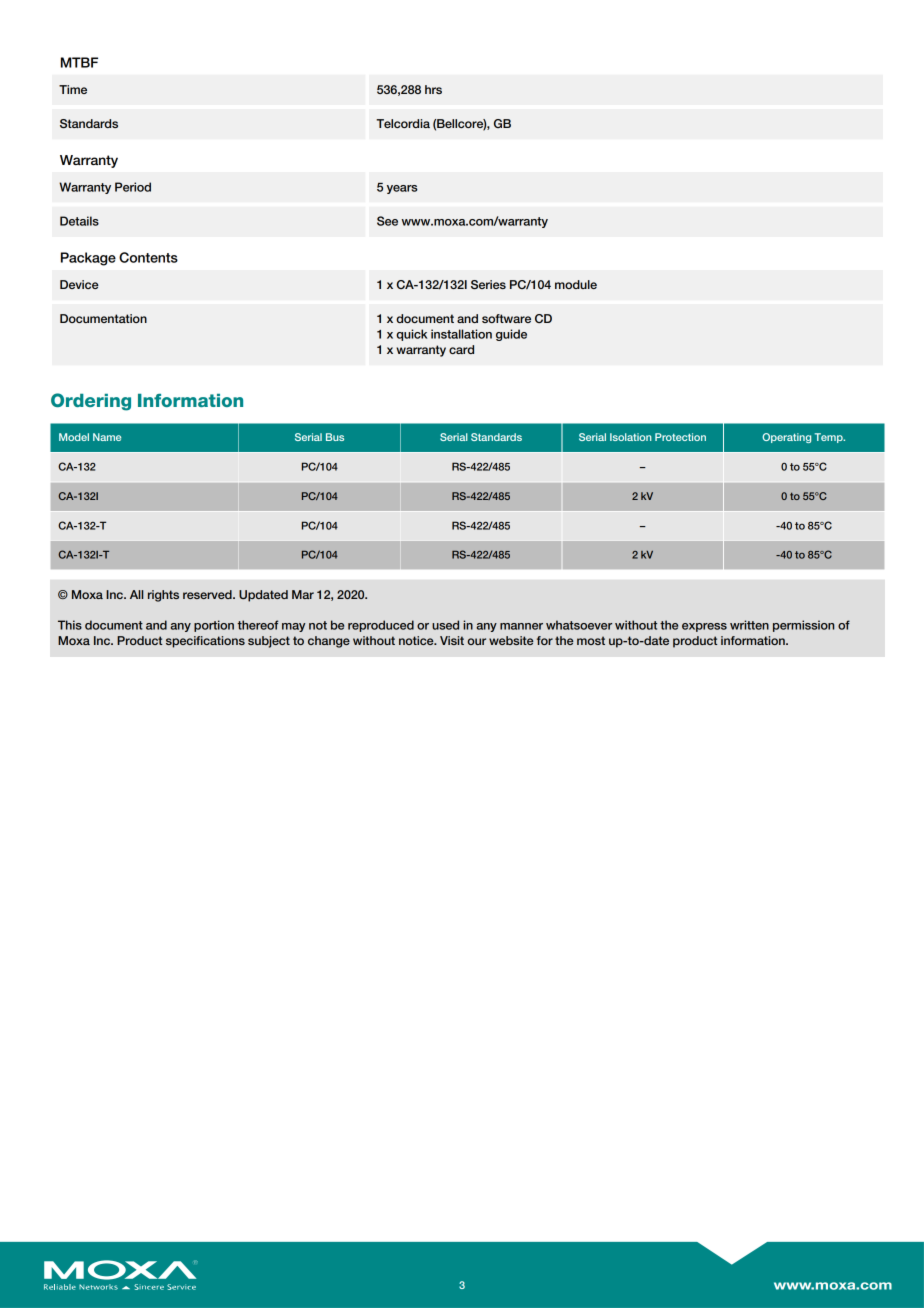 This screenshot has width=924, height=1308. What do you see at coordinates (148, 257) in the screenshot?
I see `Contents` at bounding box center [148, 257].
